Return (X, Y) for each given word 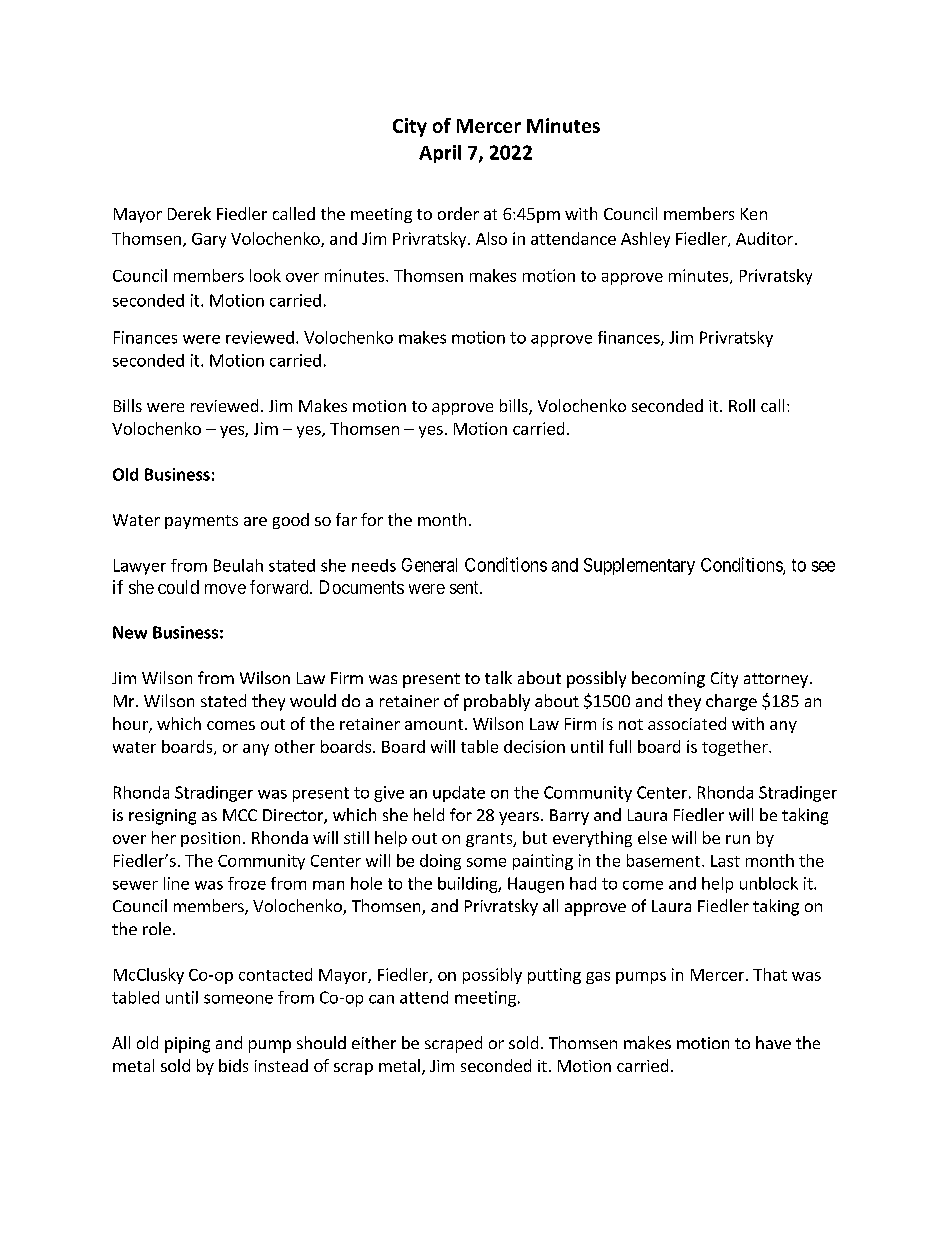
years (519, 818)
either (374, 1042)
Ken (754, 214)
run (738, 839)
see (823, 566)
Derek (189, 213)
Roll (742, 405)
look (265, 275)
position (210, 839)
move (225, 589)
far (346, 519)
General (429, 565)
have (773, 1042)
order (458, 213)
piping (187, 1045)
